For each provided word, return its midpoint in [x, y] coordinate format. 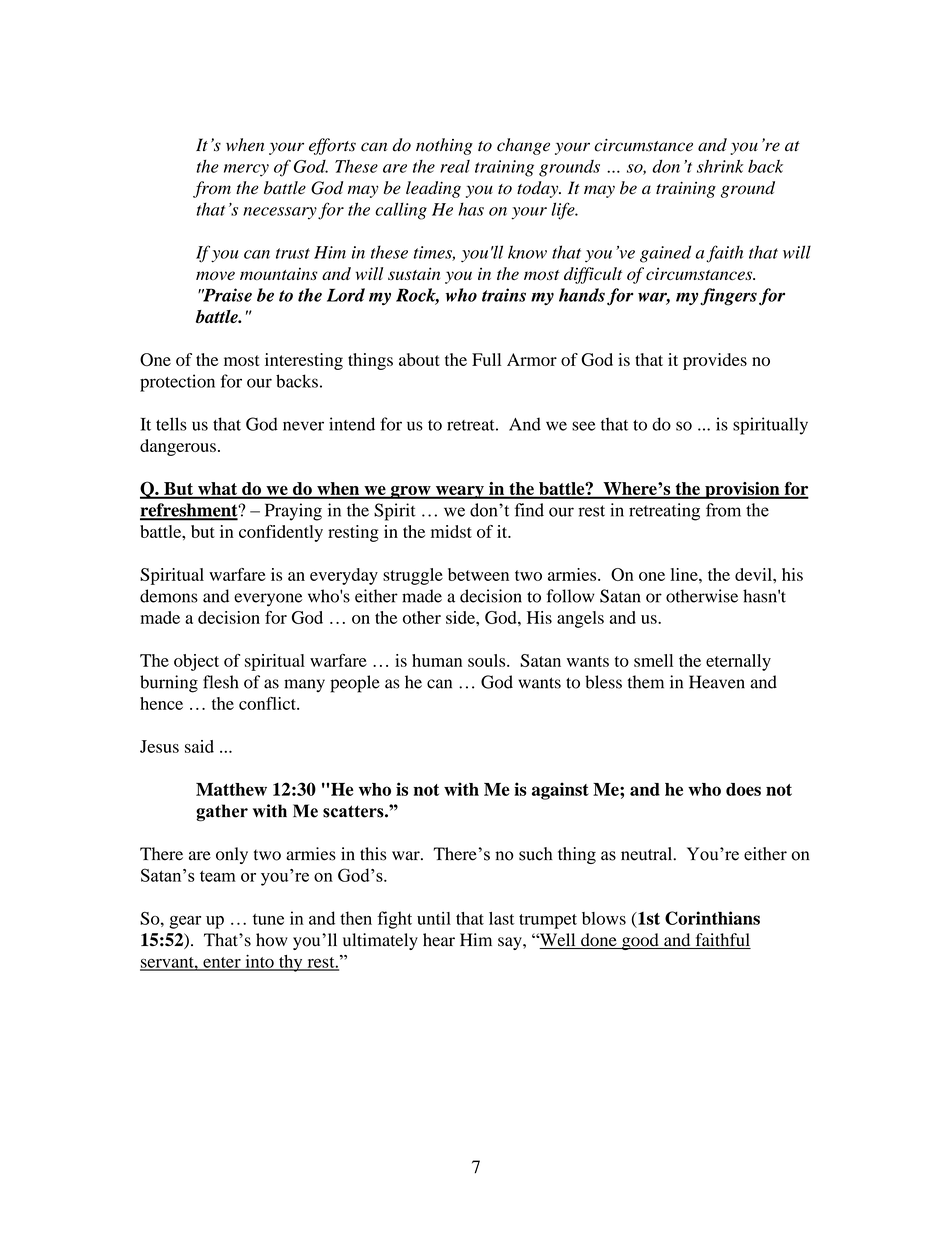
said [199, 746]
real [455, 166]
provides [715, 361]
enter [222, 963]
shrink [720, 166]
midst [451, 531]
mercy [246, 170]
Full [486, 359]
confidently [281, 533]
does [743, 789]
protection [177, 383]
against [560, 791]
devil [754, 574]
